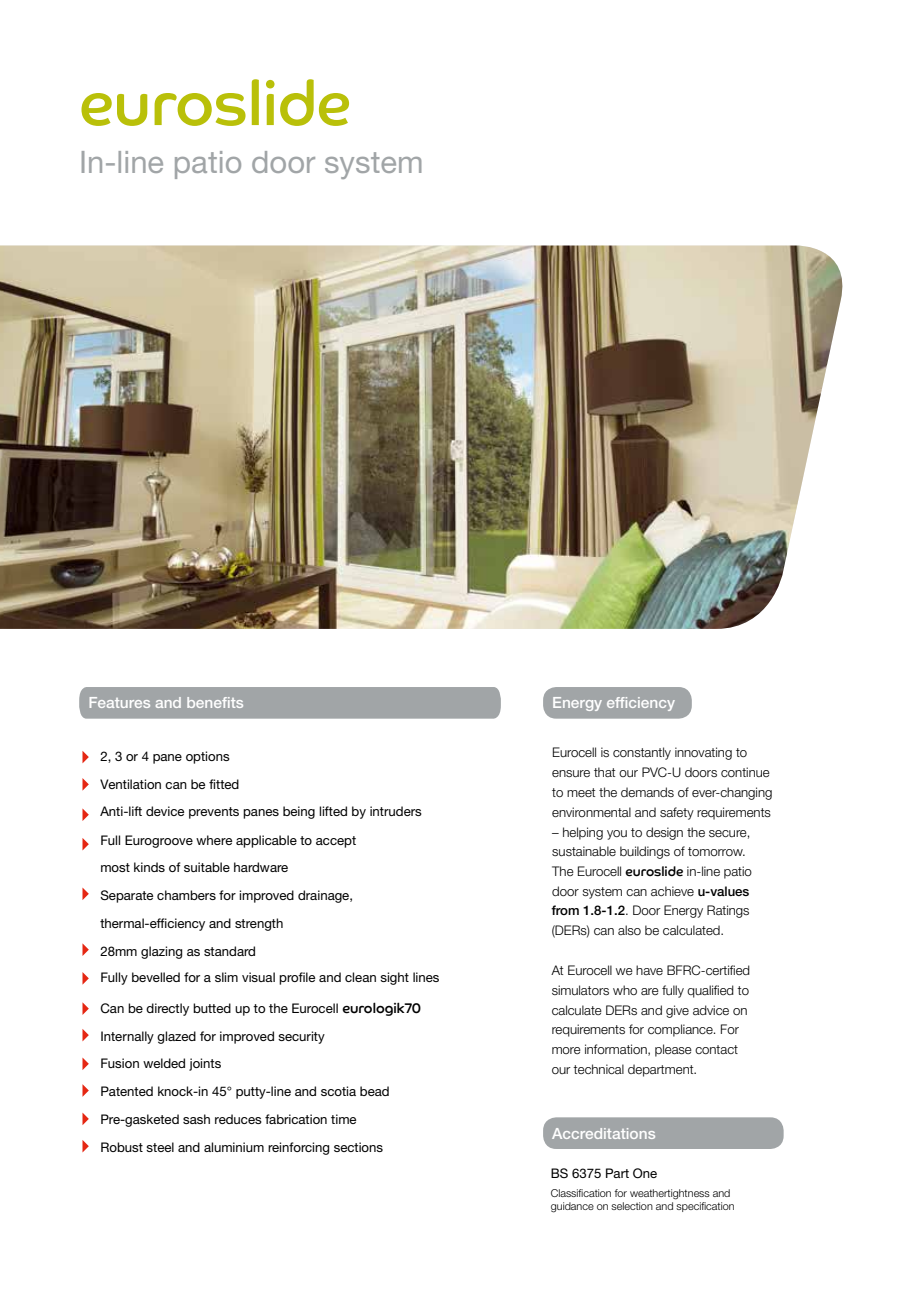 The height and width of the image is (1308, 924). What do you see at coordinates (642, 753) in the image?
I see `constantly` at bounding box center [642, 753].
